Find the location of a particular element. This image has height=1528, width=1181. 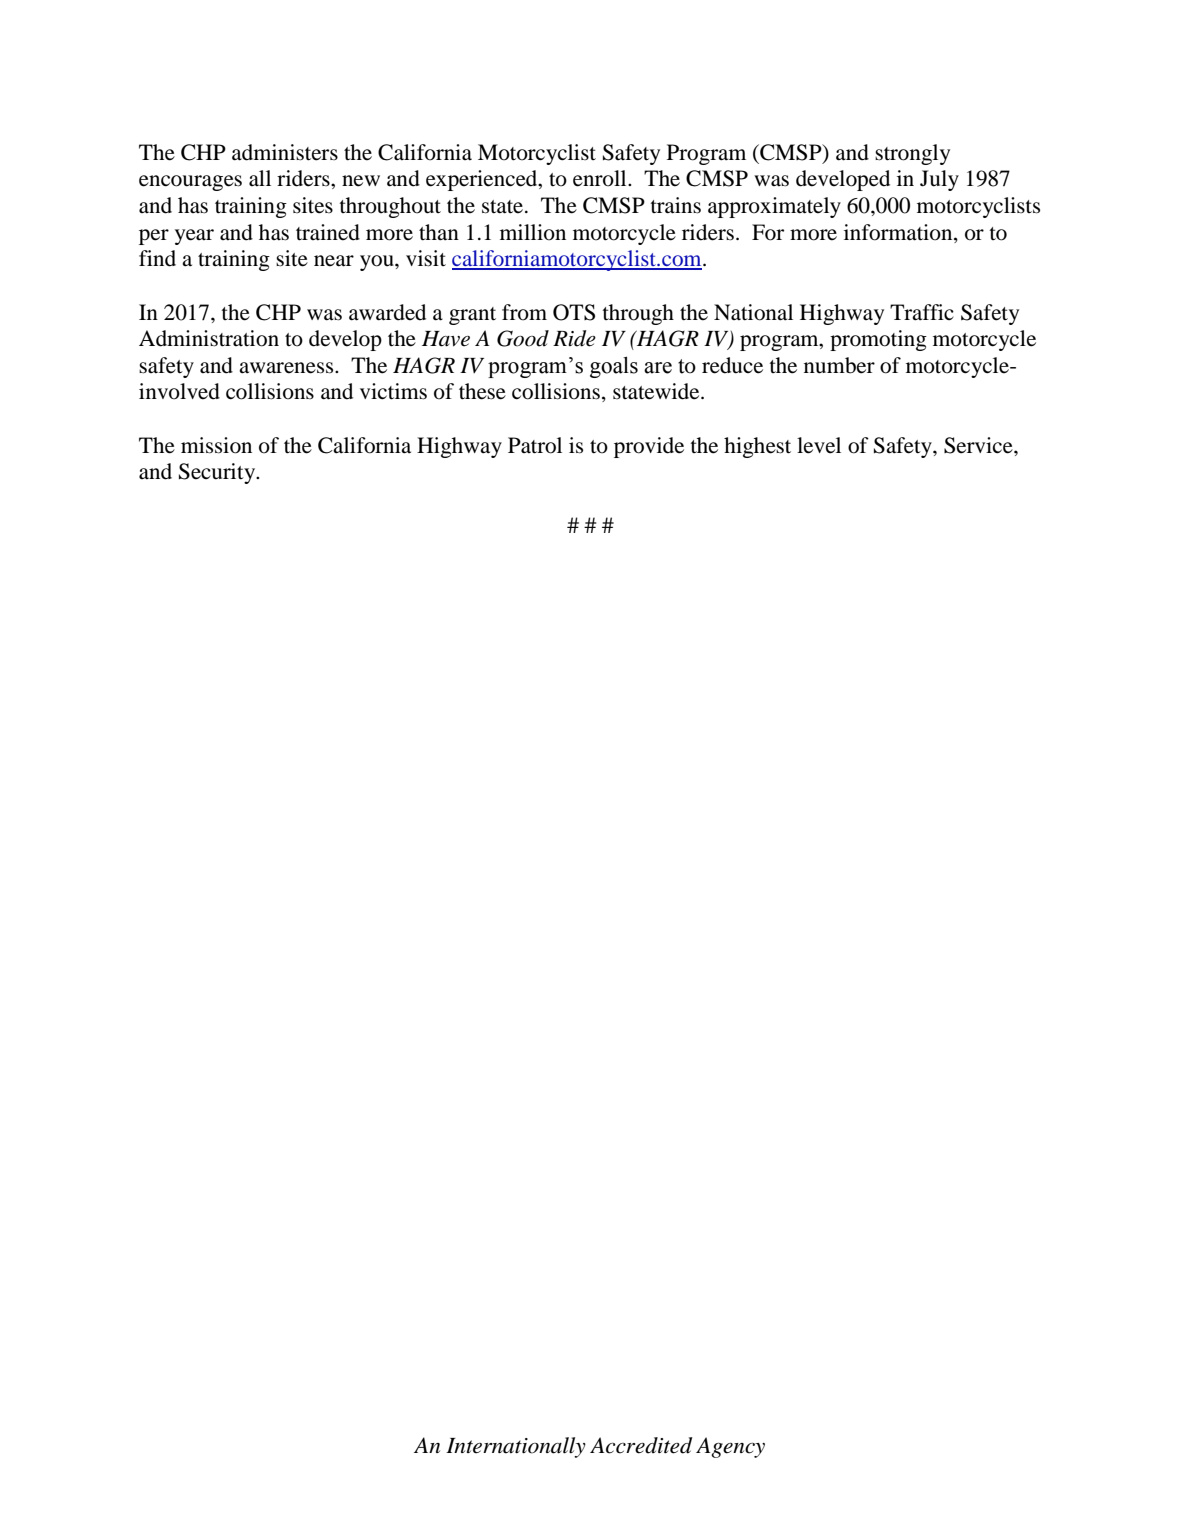

Patrol is located at coordinates (535, 445).
